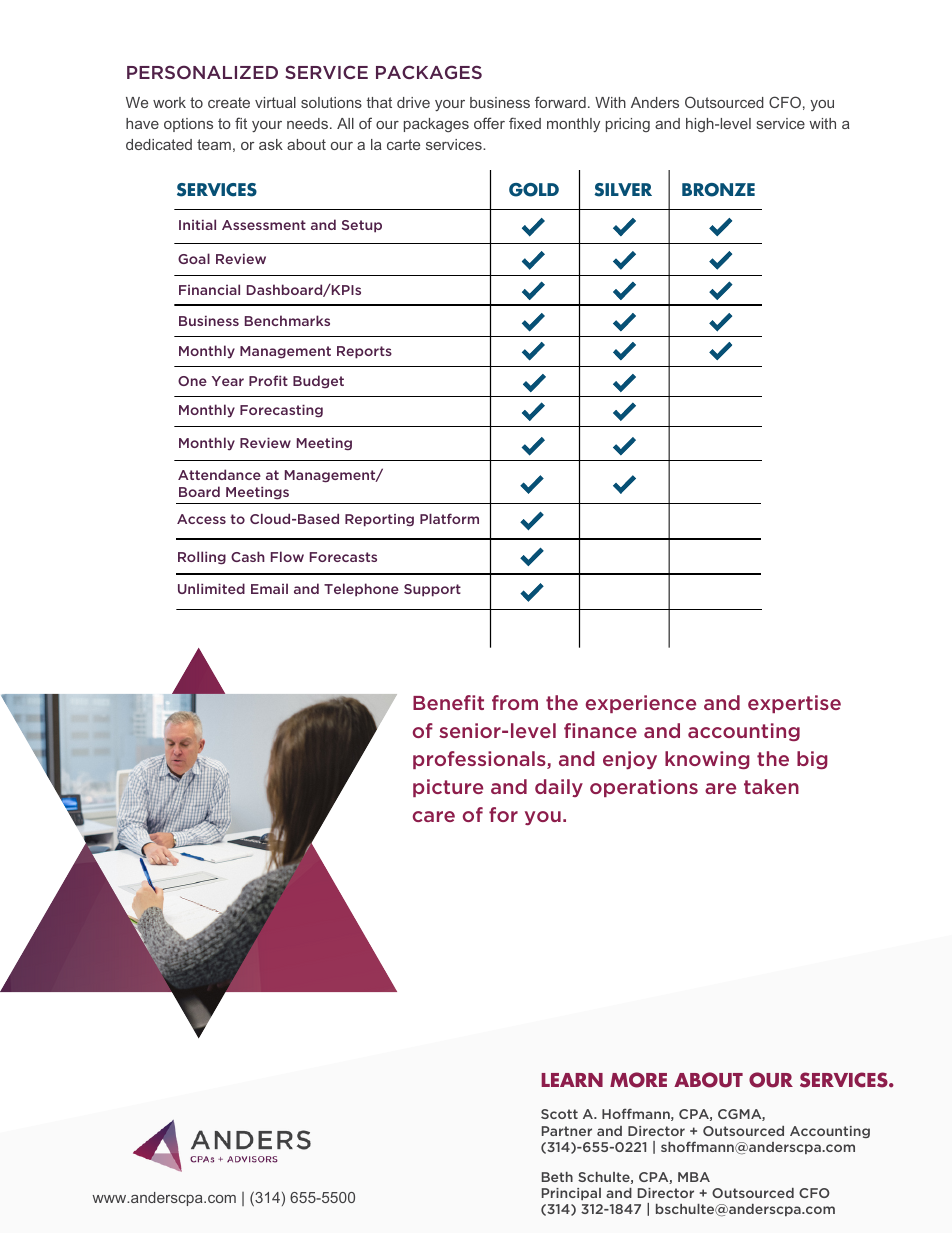  I want to click on picture, so click(448, 788).
